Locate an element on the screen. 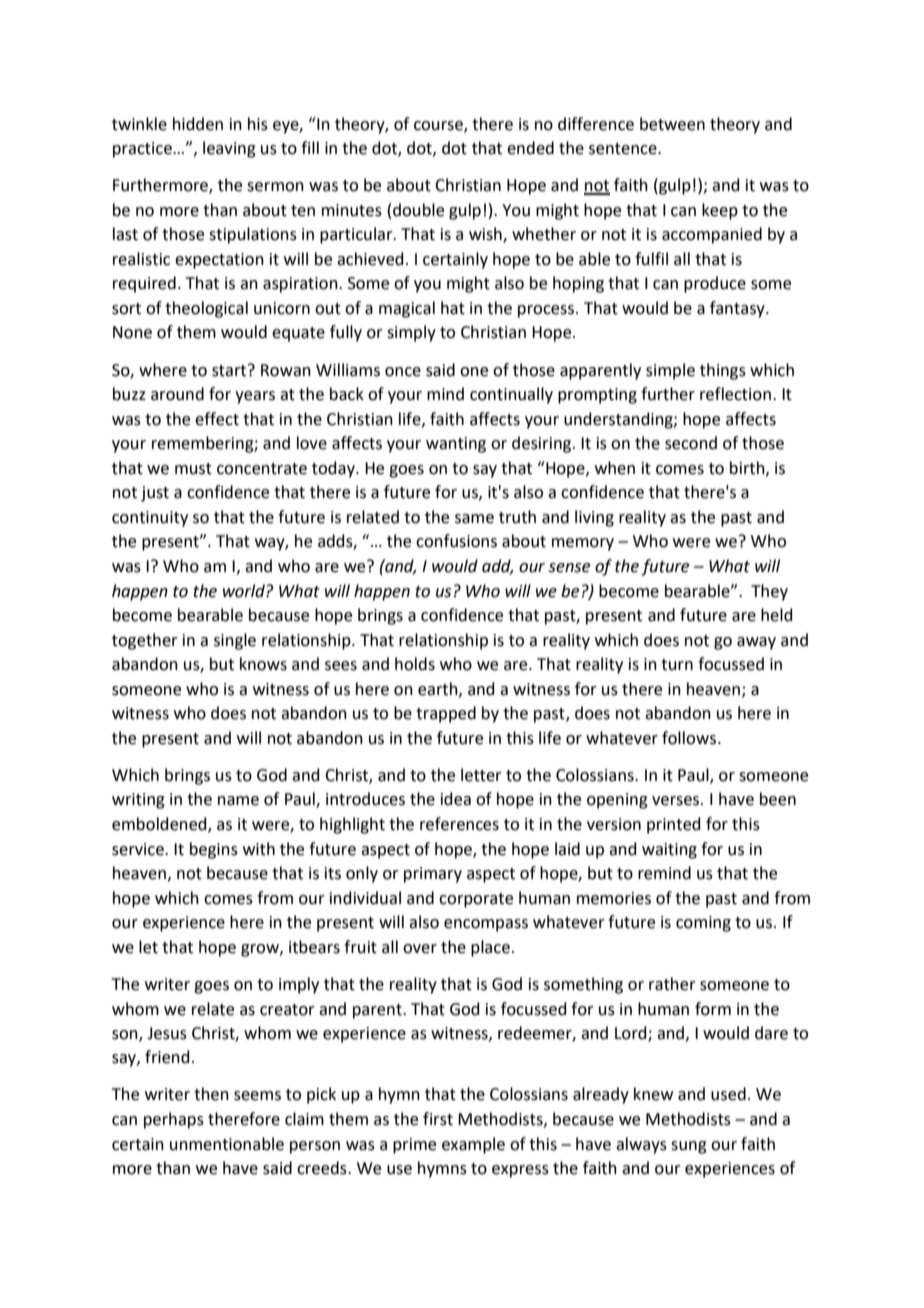  holds is located at coordinates (415, 664).
